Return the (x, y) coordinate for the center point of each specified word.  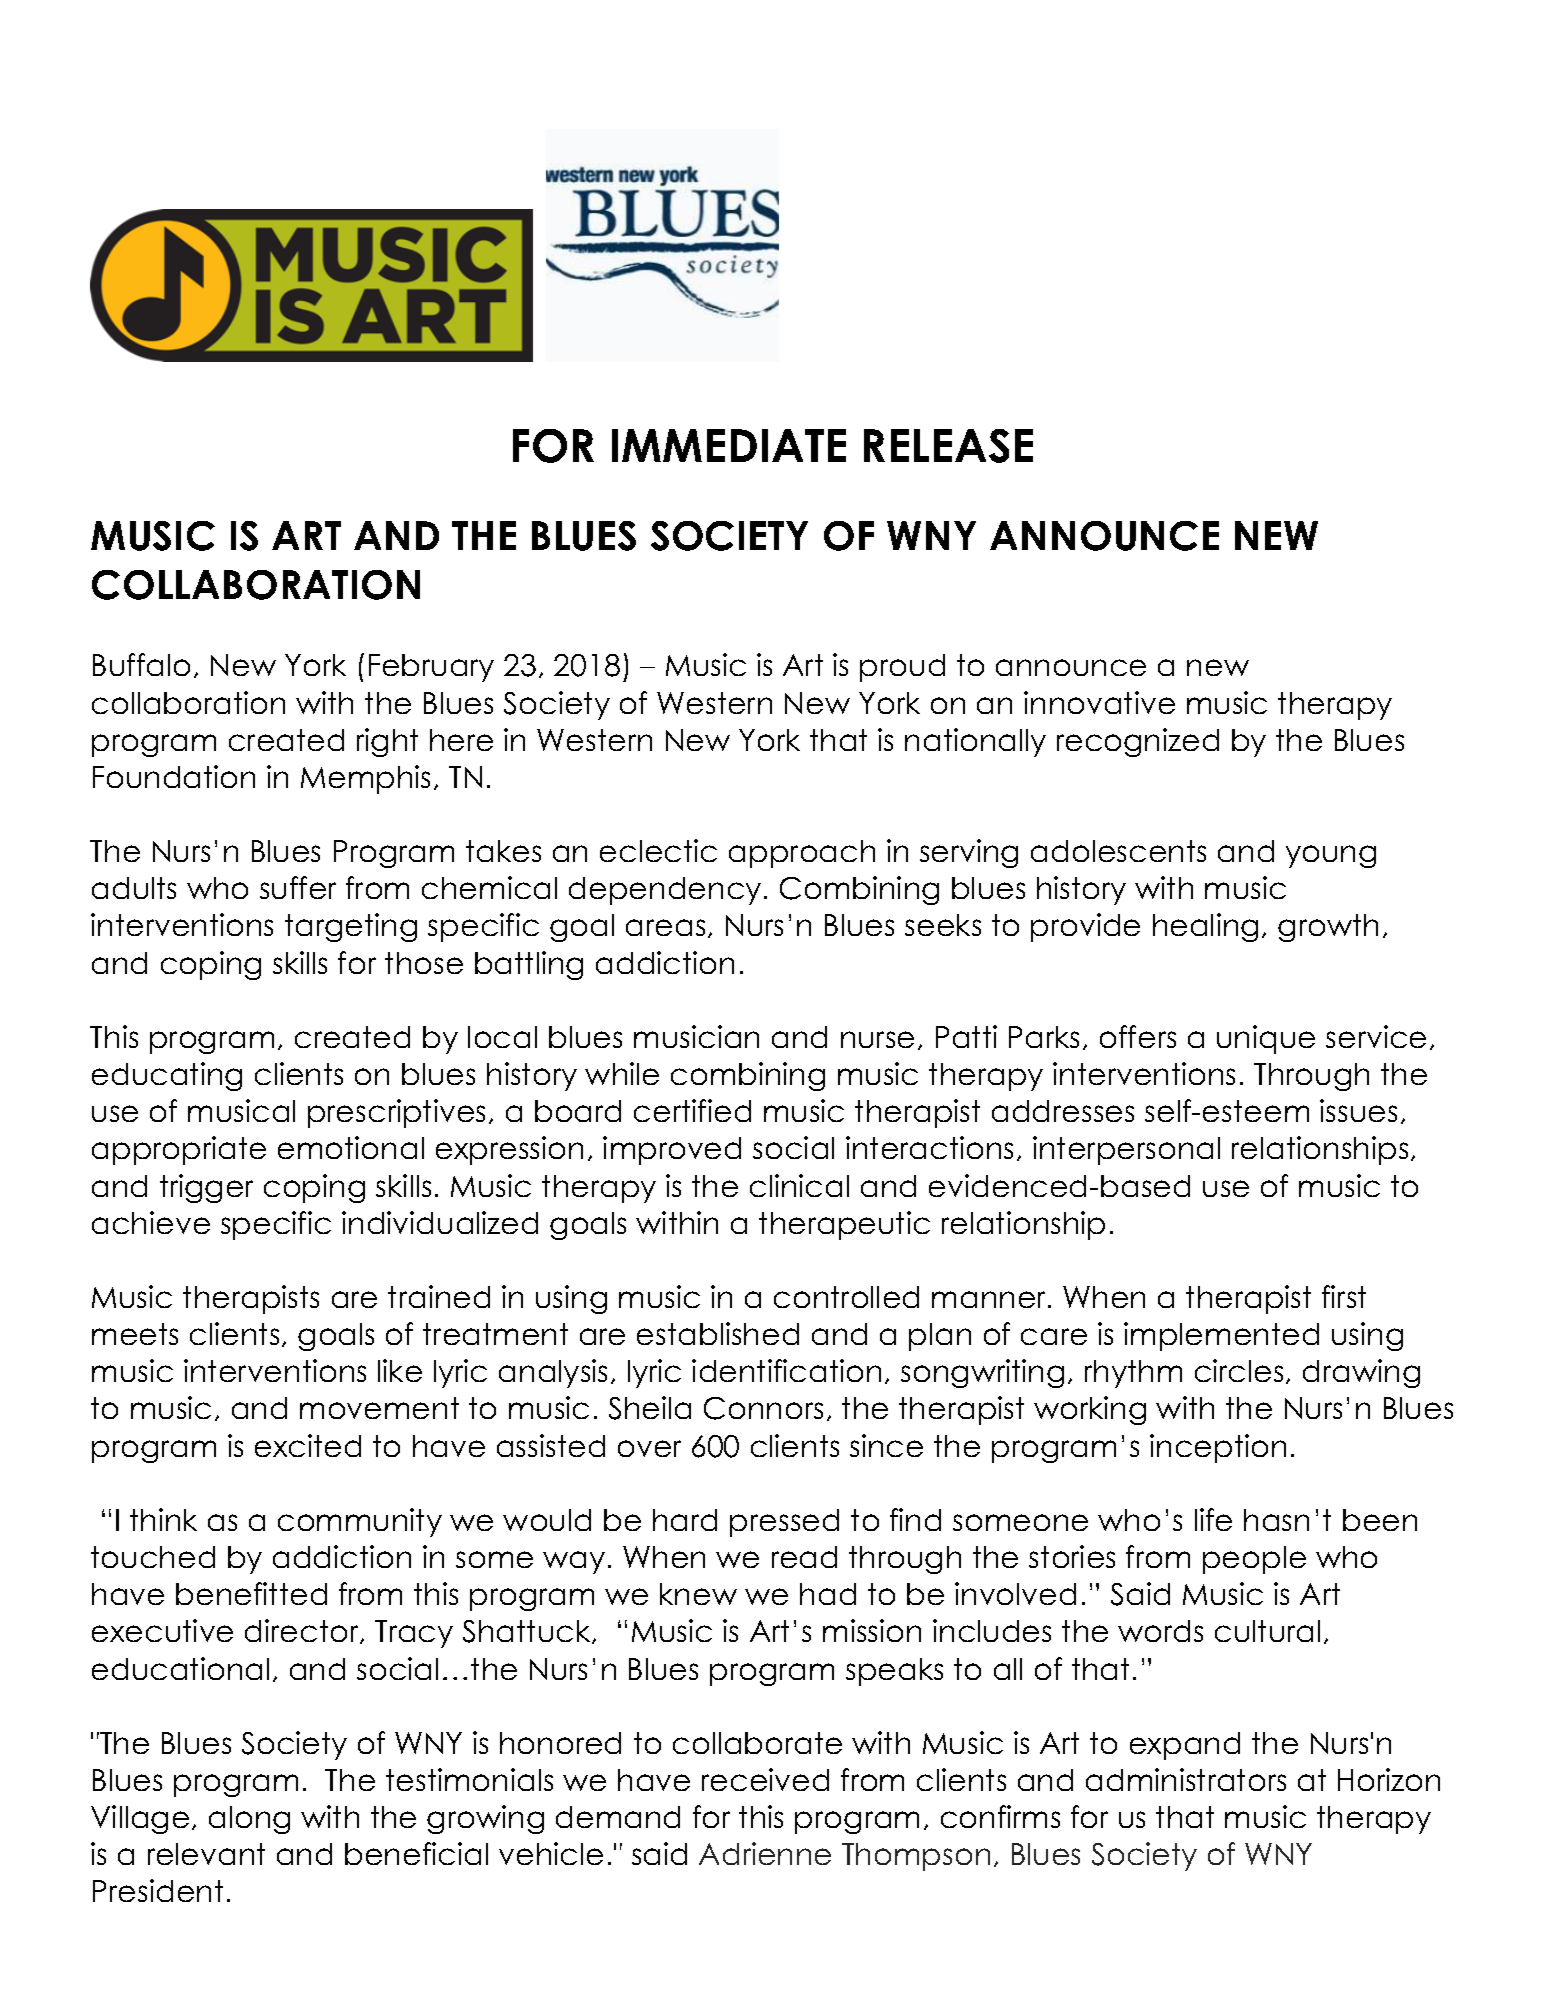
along (249, 1820)
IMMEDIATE (729, 445)
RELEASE (948, 446)
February (431, 668)
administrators (1186, 1779)
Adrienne (765, 1853)
